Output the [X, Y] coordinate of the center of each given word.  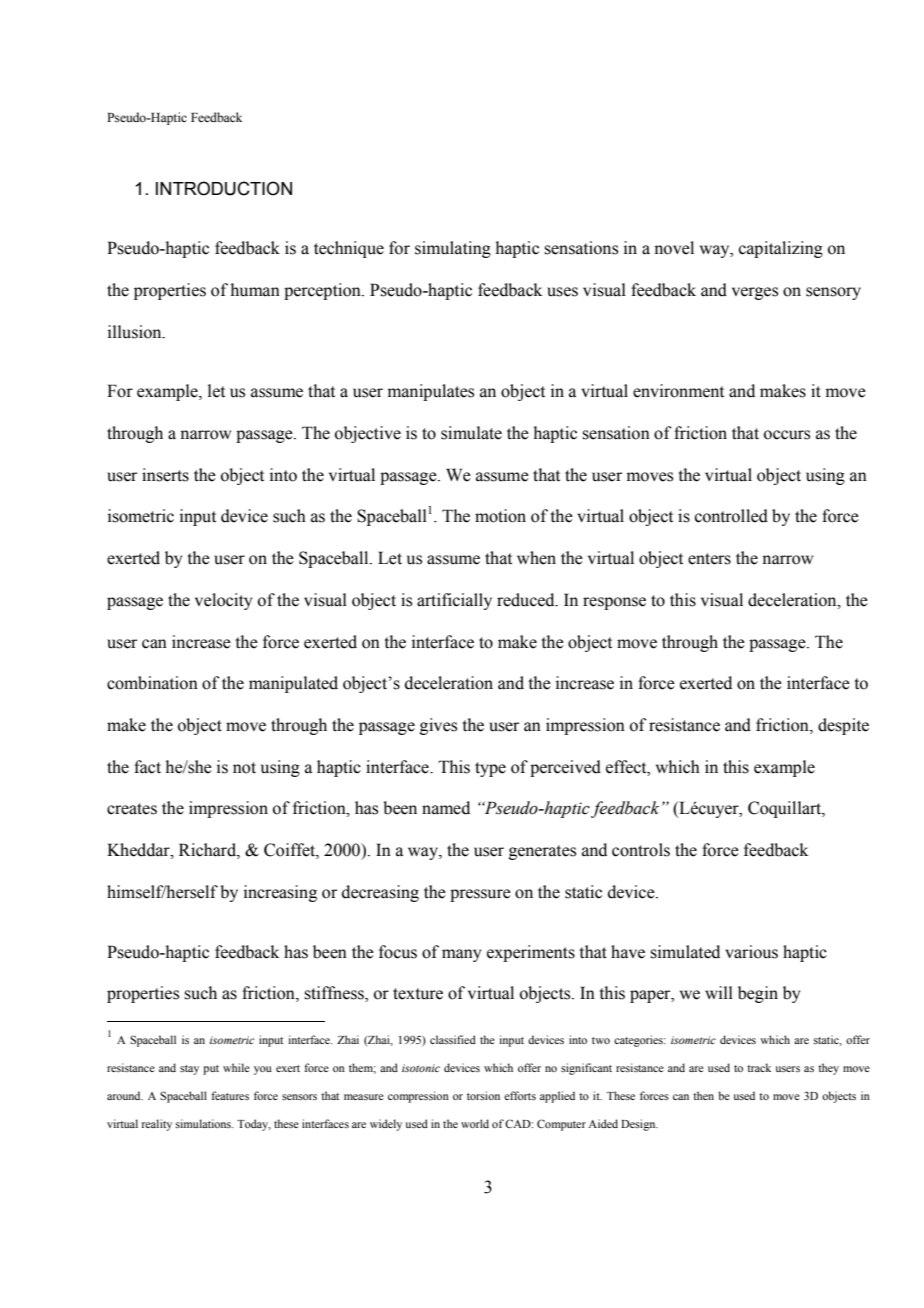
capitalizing [781, 249]
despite [843, 726]
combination [152, 683]
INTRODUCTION [224, 188]
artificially [454, 601]
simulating [453, 249]
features [230, 1095]
